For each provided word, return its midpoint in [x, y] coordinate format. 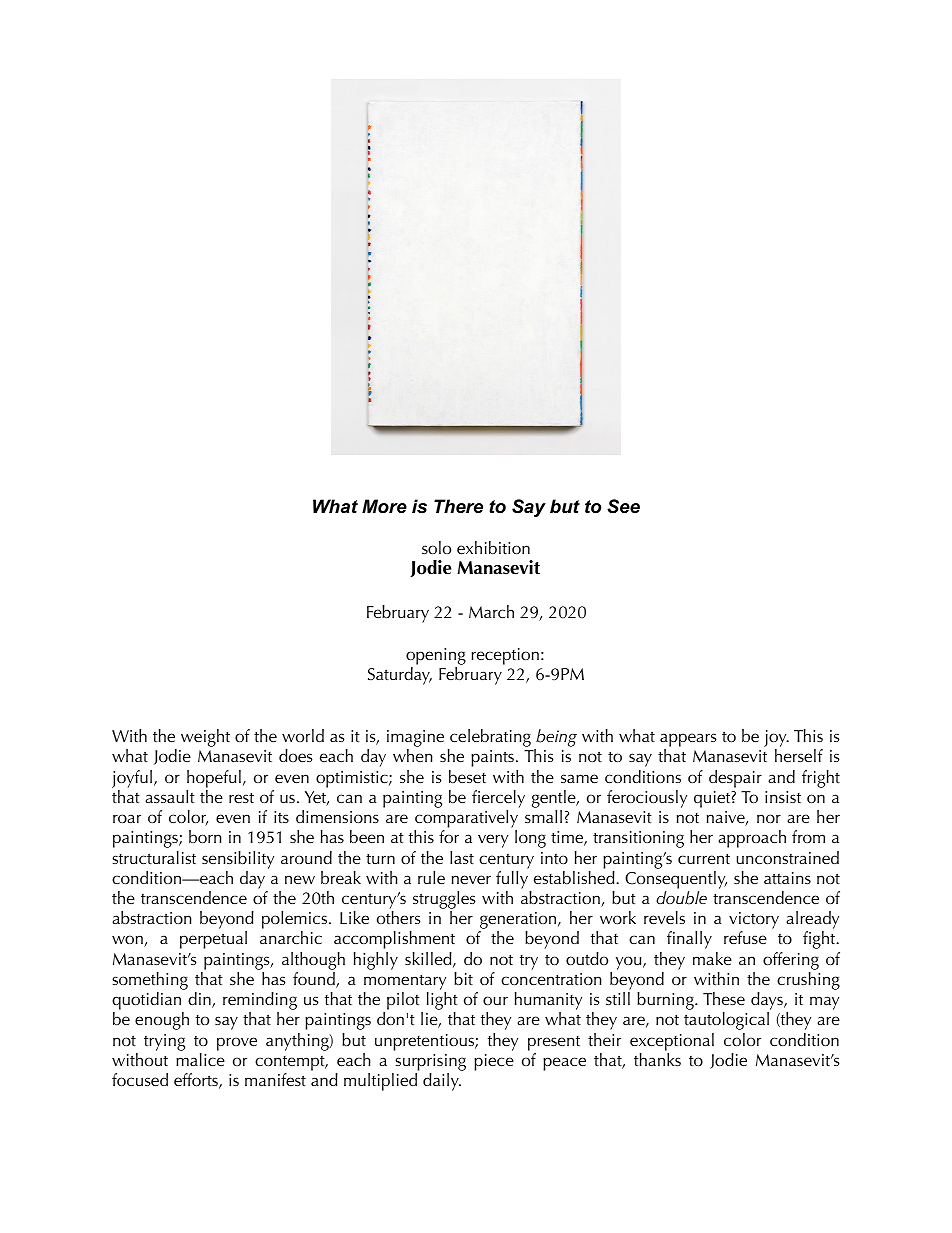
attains [787, 878]
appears [688, 741]
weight [205, 738]
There [458, 506]
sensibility [238, 860]
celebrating [489, 739]
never [471, 879]
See [623, 506]
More [384, 506]
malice [200, 1059]
